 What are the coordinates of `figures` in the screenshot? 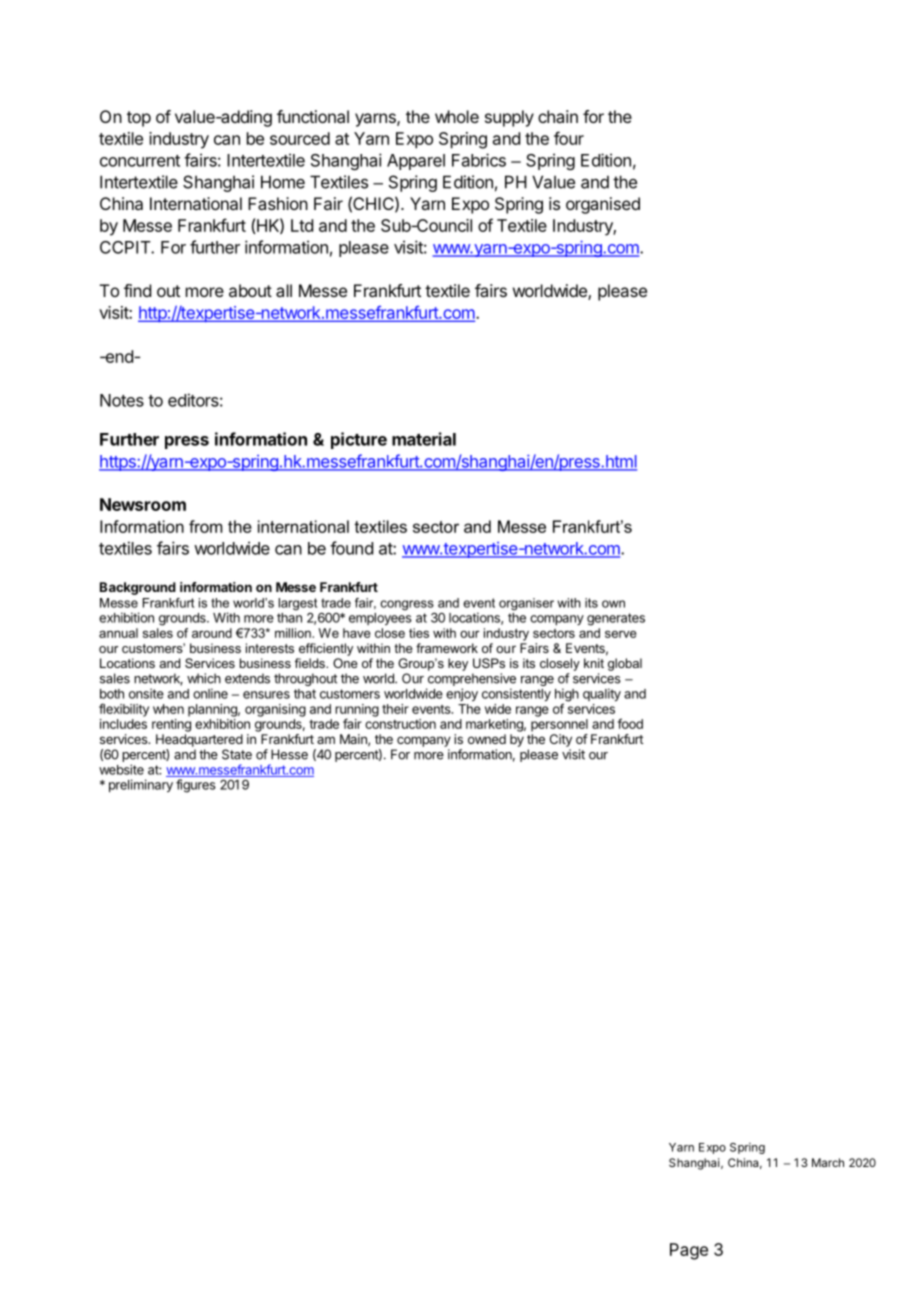 It's located at (196, 786).
